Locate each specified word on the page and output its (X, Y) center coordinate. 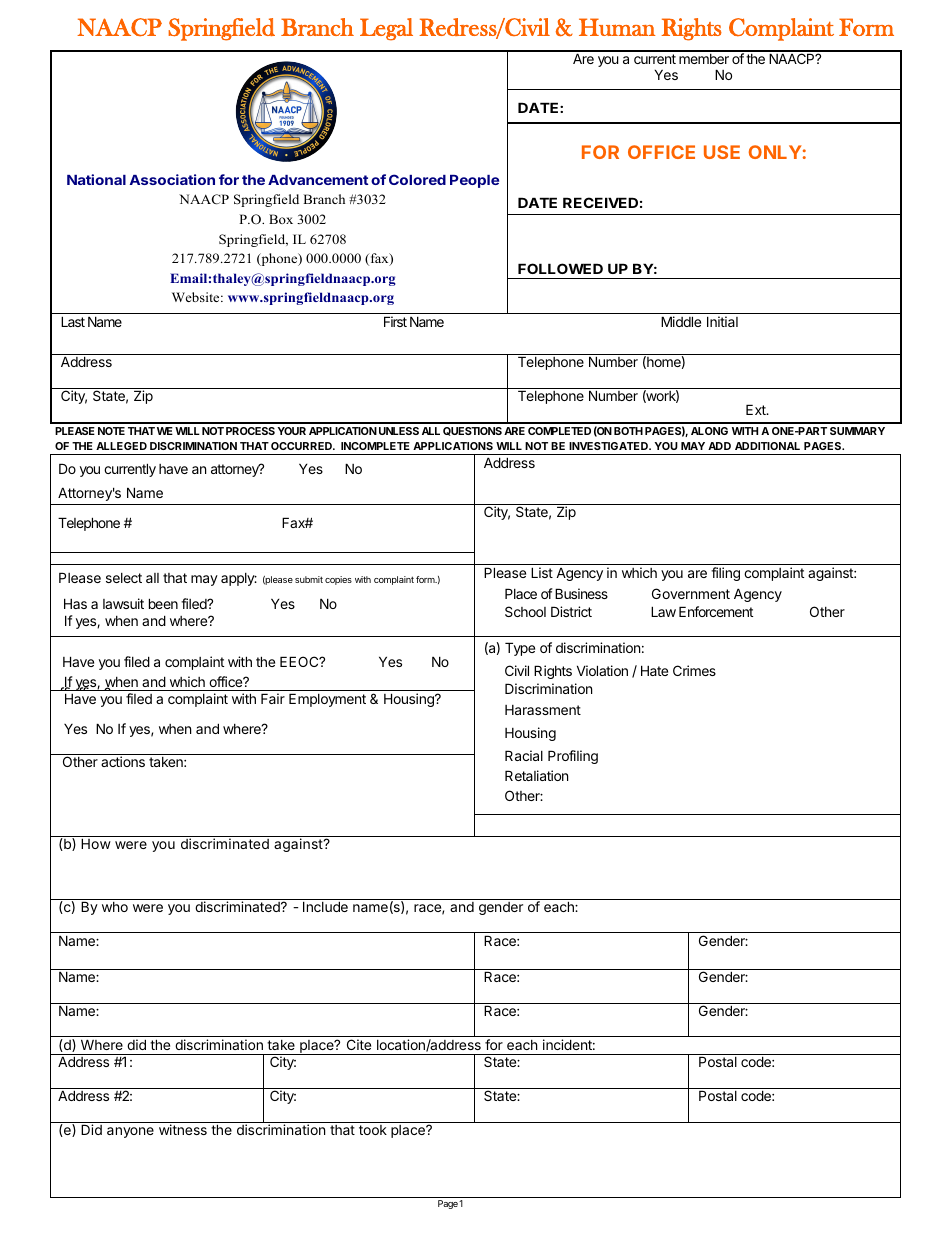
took (373, 1130)
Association (172, 179)
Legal (386, 29)
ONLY (775, 152)
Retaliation (536, 775)
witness (183, 1129)
